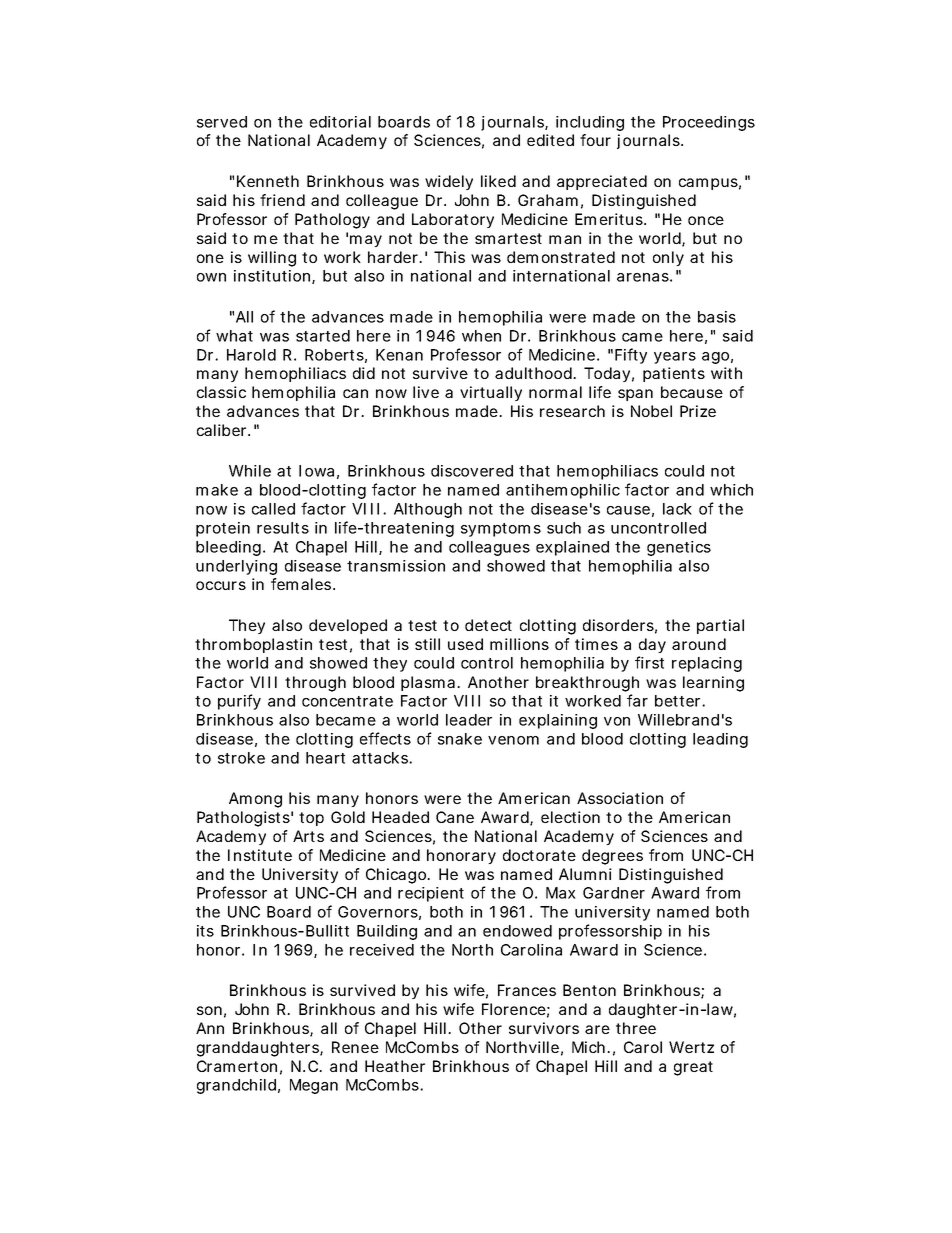 Image resolution: width=952 pixels, height=1233 pixels. What do you see at coordinates (709, 123) in the screenshot?
I see `Proceedings` at bounding box center [709, 123].
